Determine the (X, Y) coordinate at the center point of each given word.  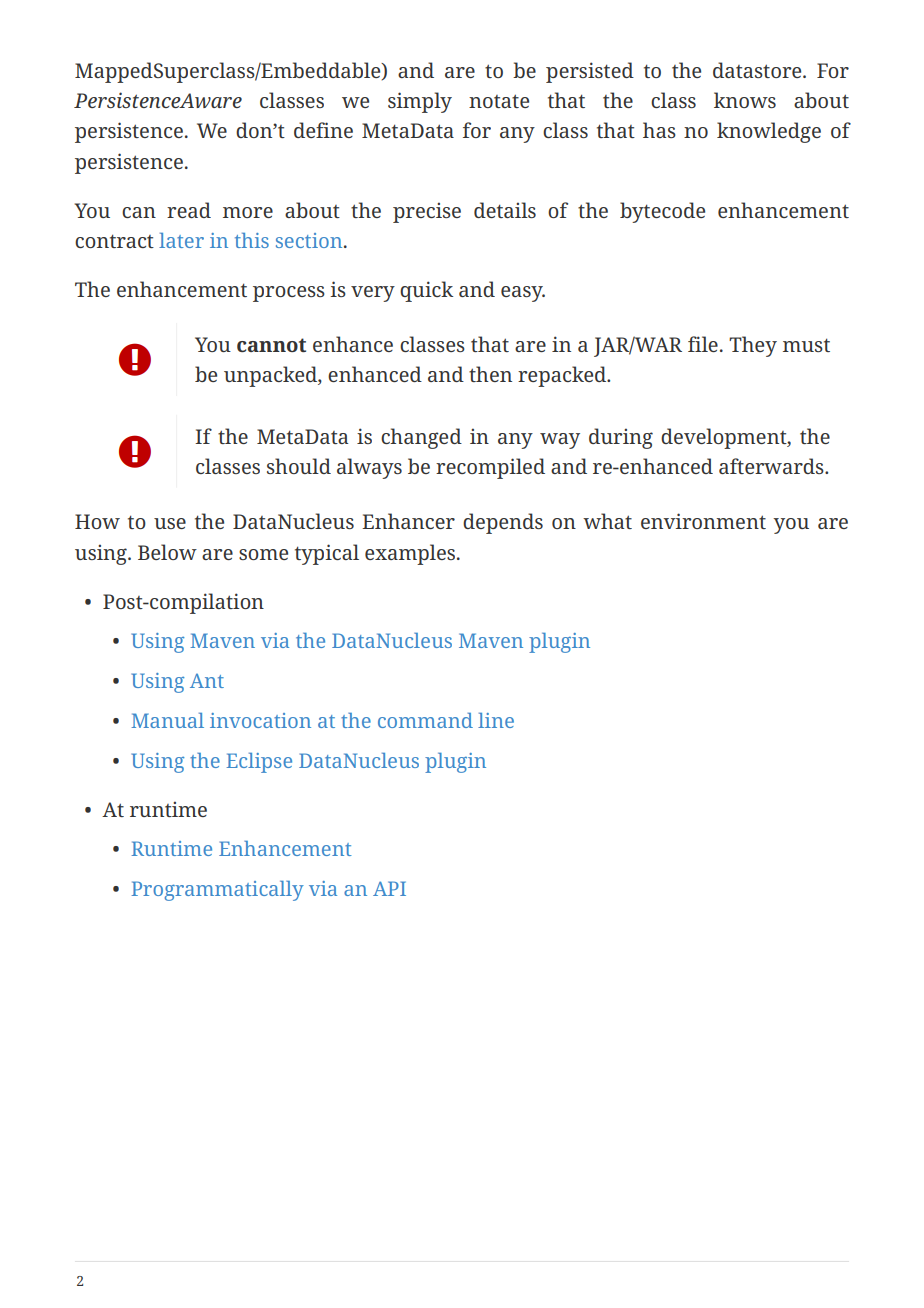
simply (420, 102)
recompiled (490, 468)
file (703, 344)
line (496, 720)
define (323, 130)
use (170, 523)
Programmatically (217, 891)
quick (426, 291)
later (181, 240)
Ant (207, 681)
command (425, 720)
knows (745, 100)
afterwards (772, 466)
